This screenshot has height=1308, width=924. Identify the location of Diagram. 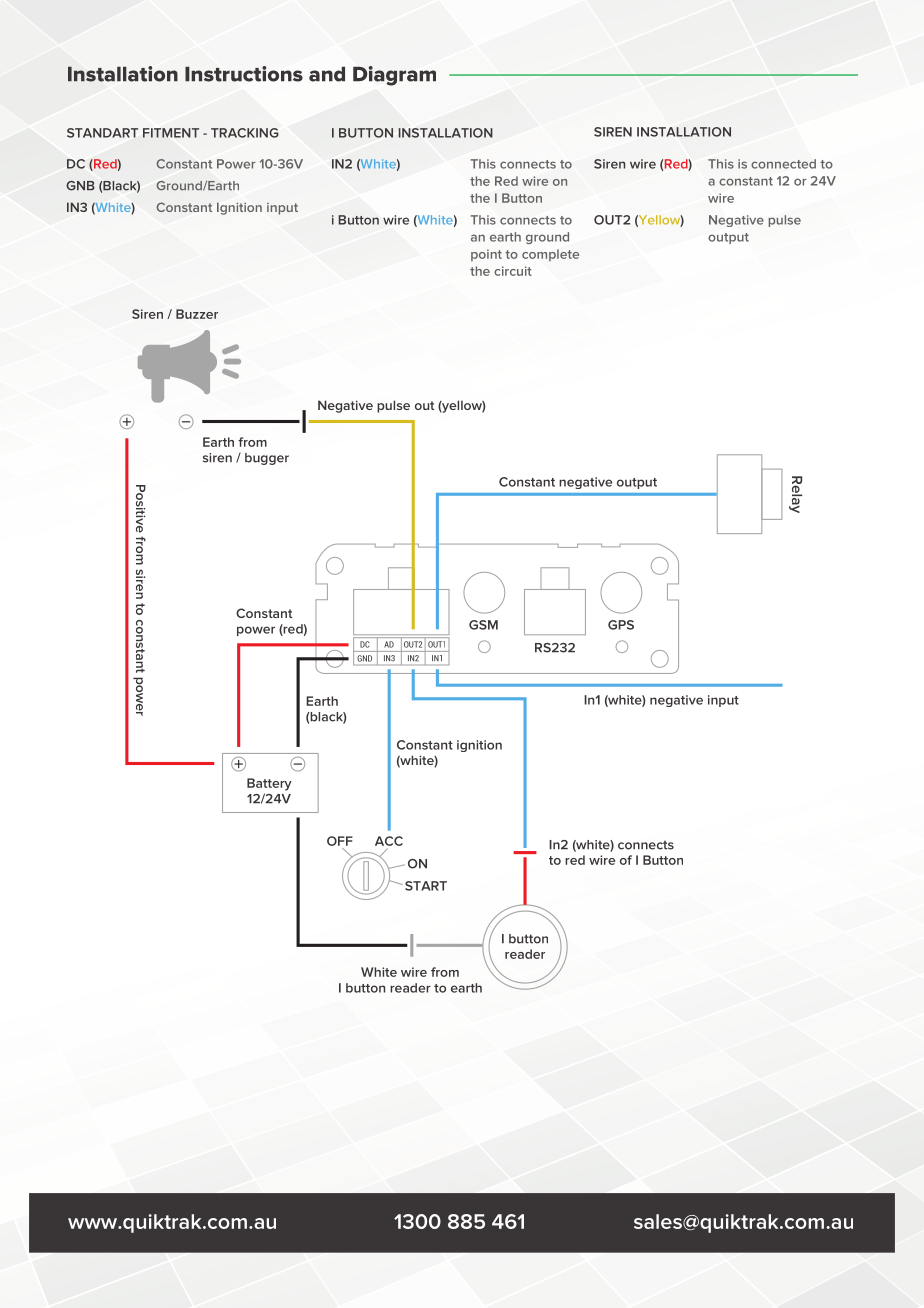
(394, 76).
